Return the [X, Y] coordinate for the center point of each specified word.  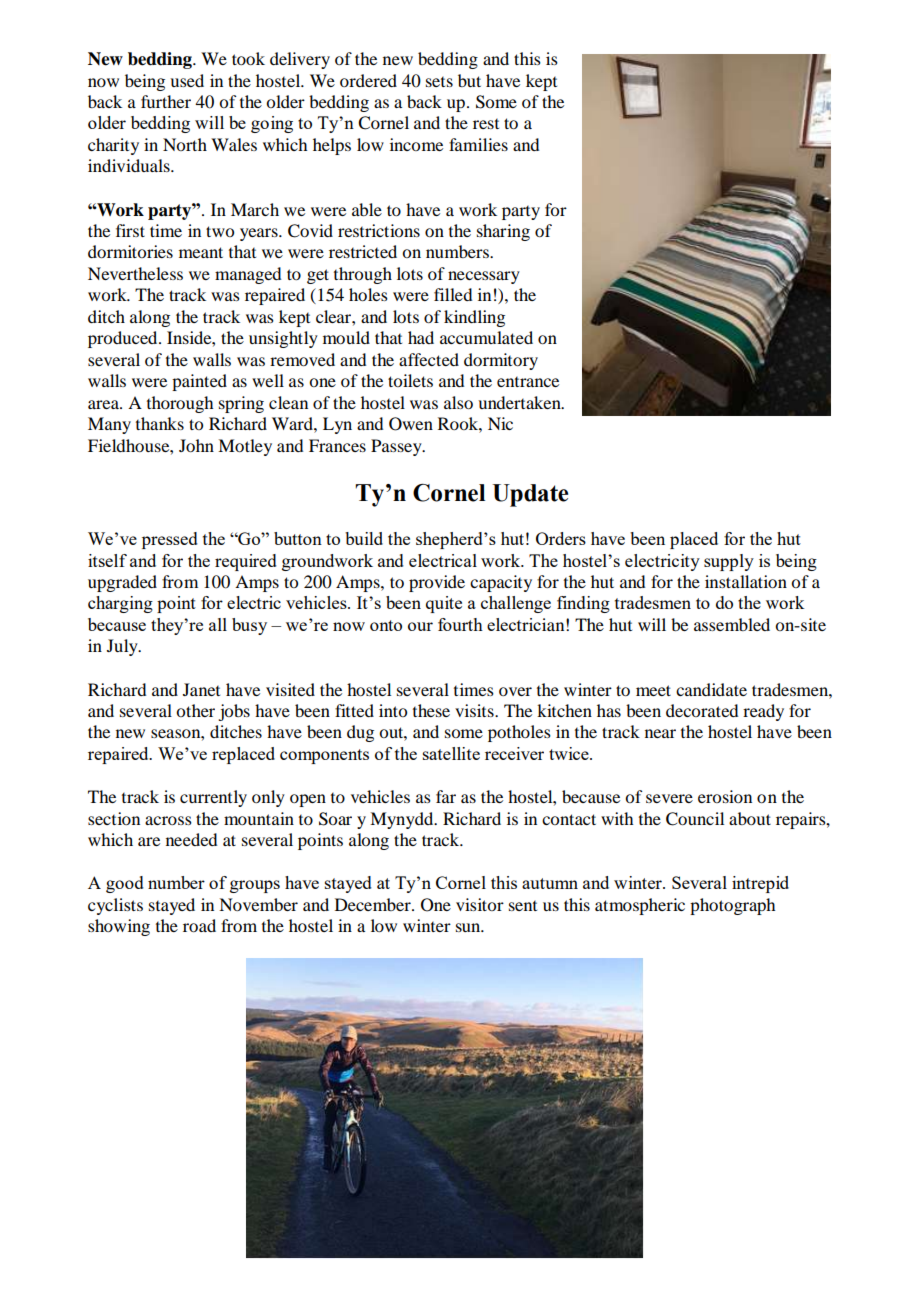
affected [429, 359]
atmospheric [640, 906]
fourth [460, 624]
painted [199, 382]
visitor [480, 904]
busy [249, 626]
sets [439, 82]
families [478, 144]
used [187, 80]
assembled [732, 624]
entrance [528, 382]
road [199, 925]
